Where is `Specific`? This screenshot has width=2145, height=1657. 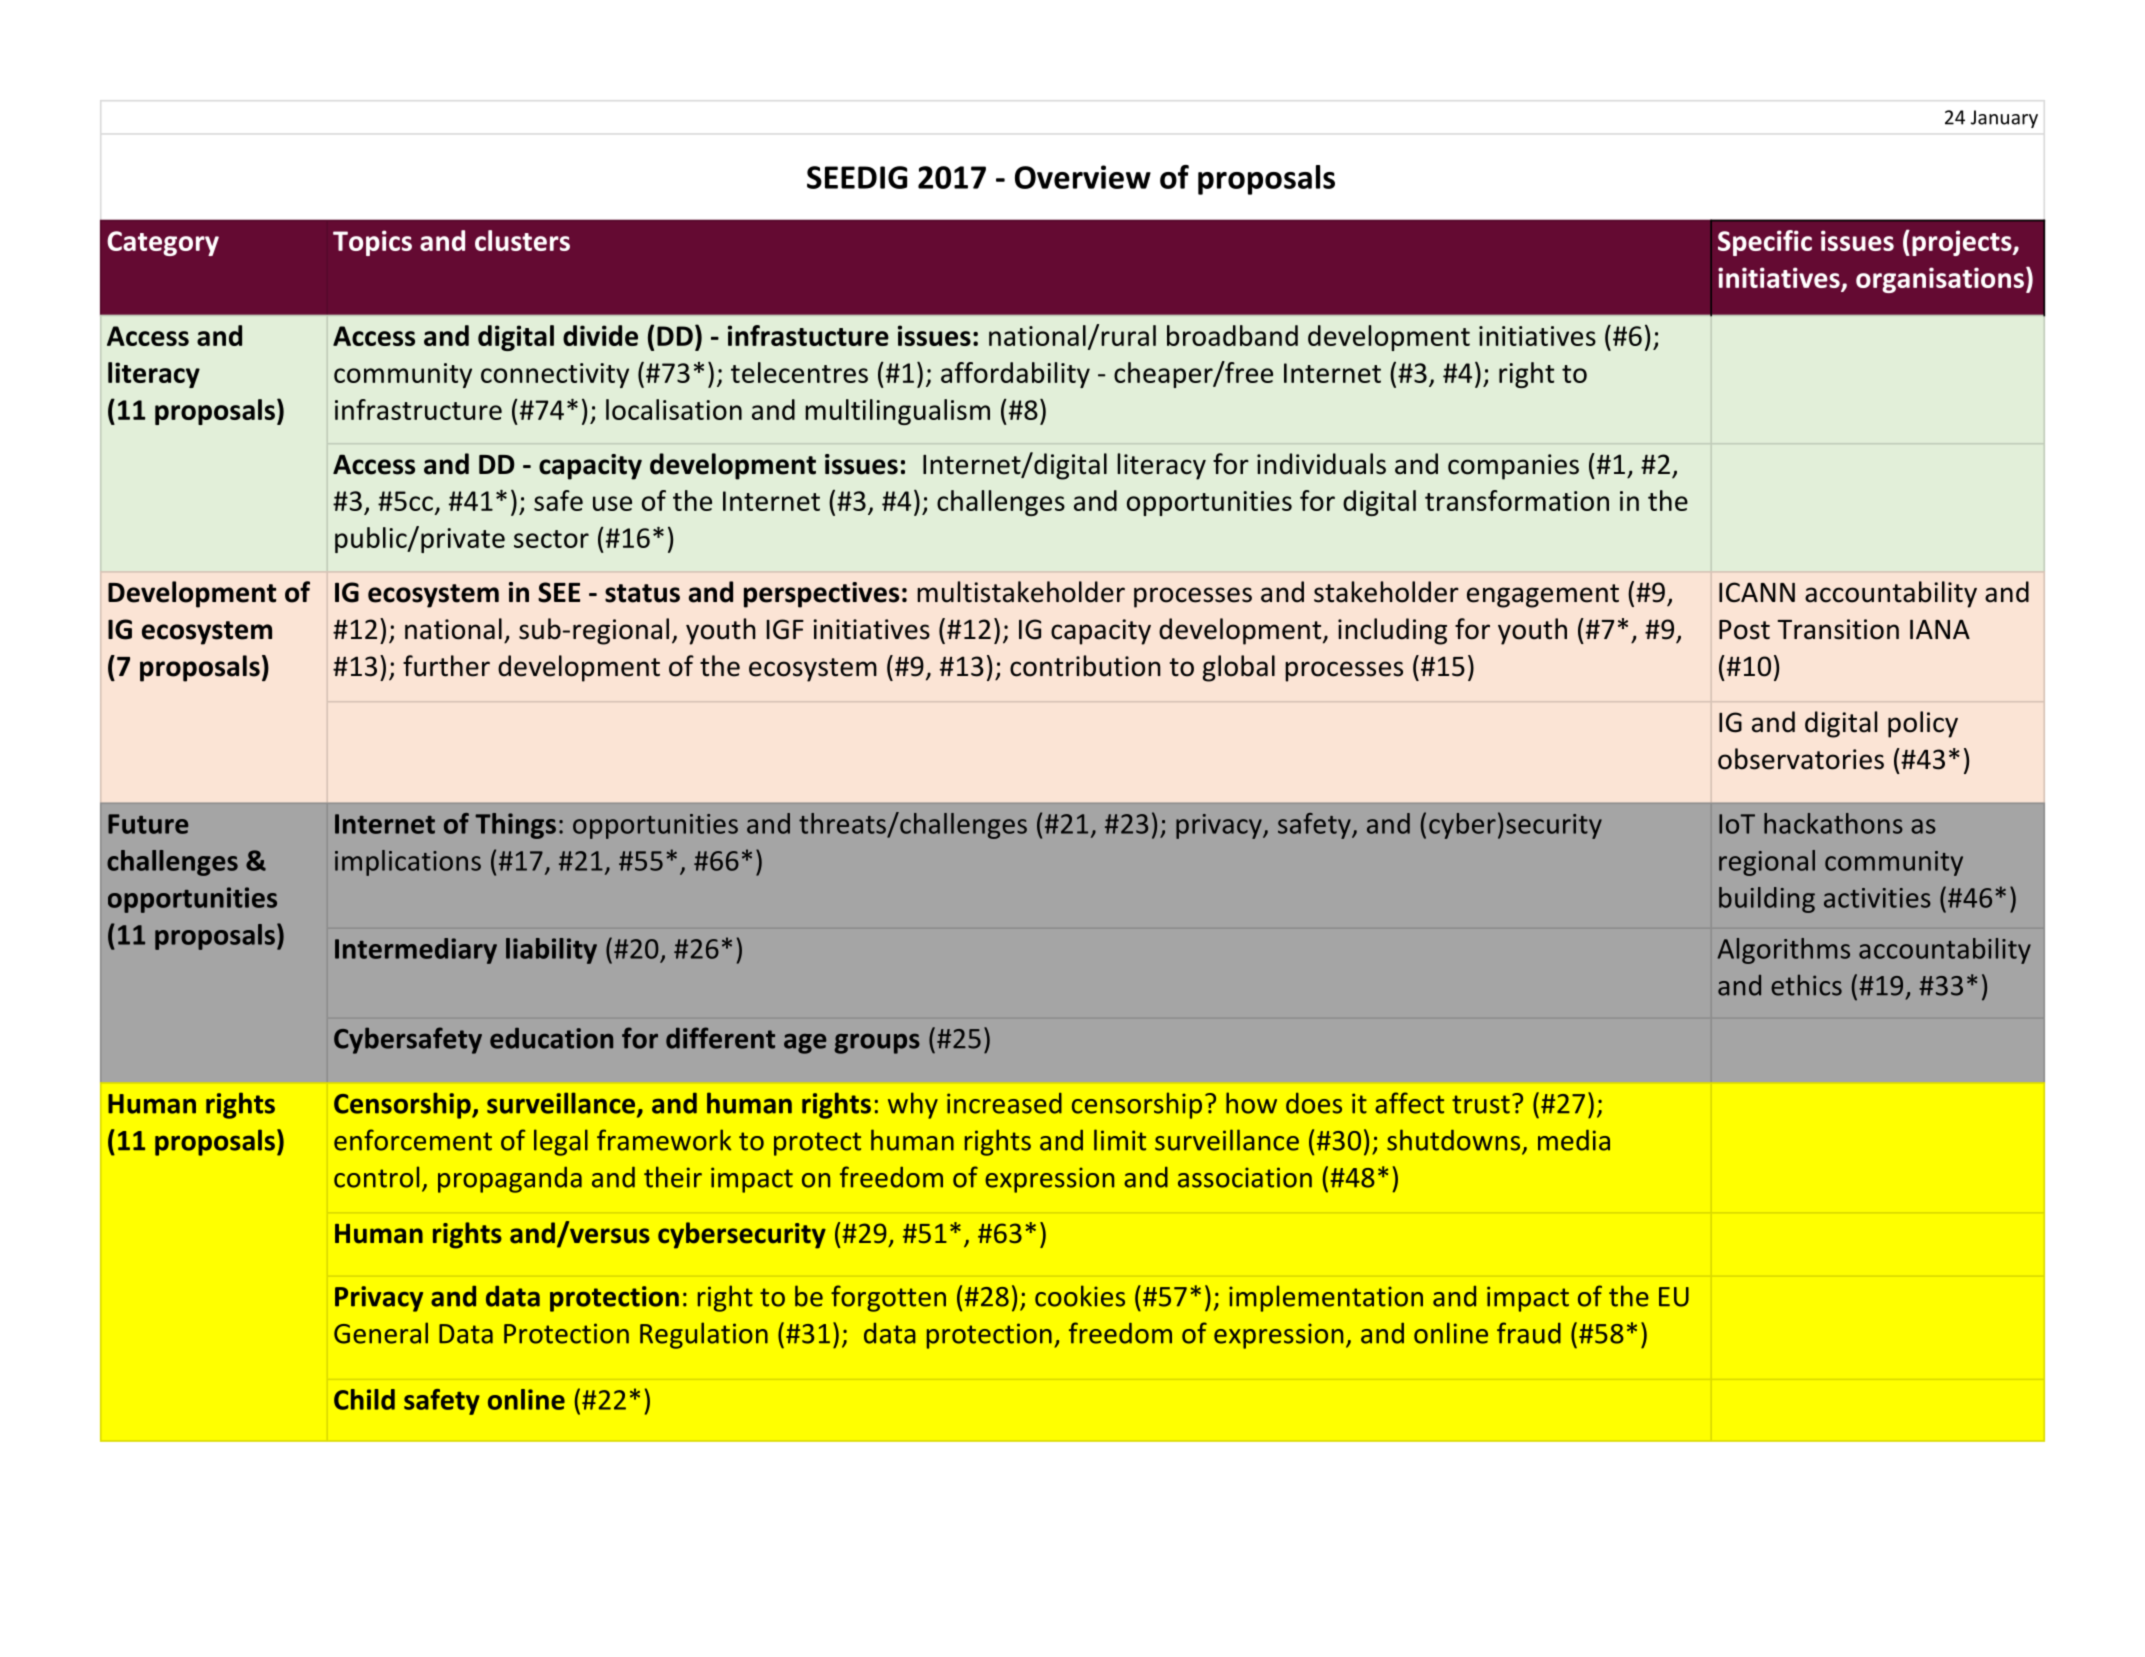
Specific is located at coordinates (1765, 243).
